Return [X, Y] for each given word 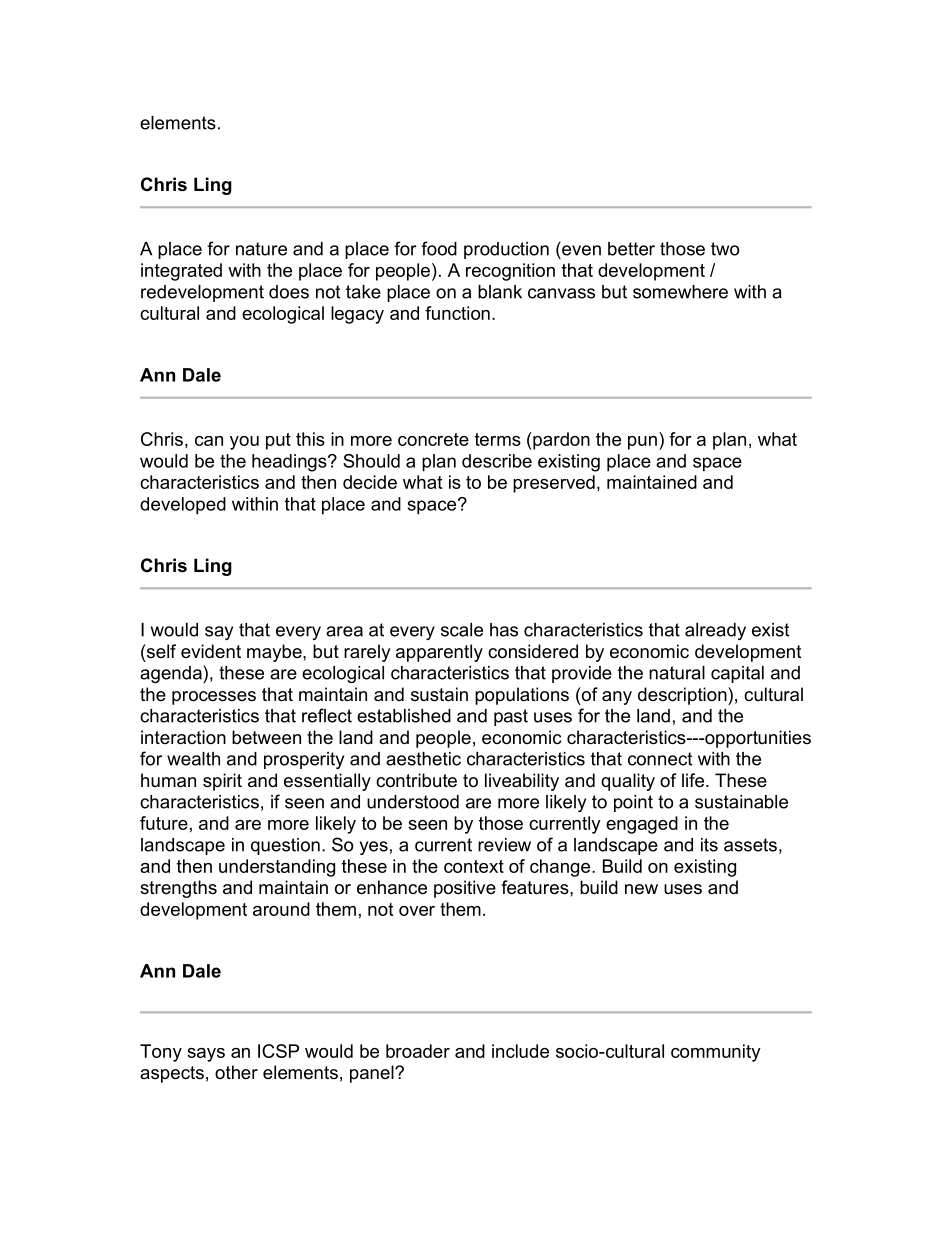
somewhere [680, 292]
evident [211, 651]
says [206, 1055]
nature [261, 249]
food [439, 248]
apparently [439, 653]
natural [677, 673]
